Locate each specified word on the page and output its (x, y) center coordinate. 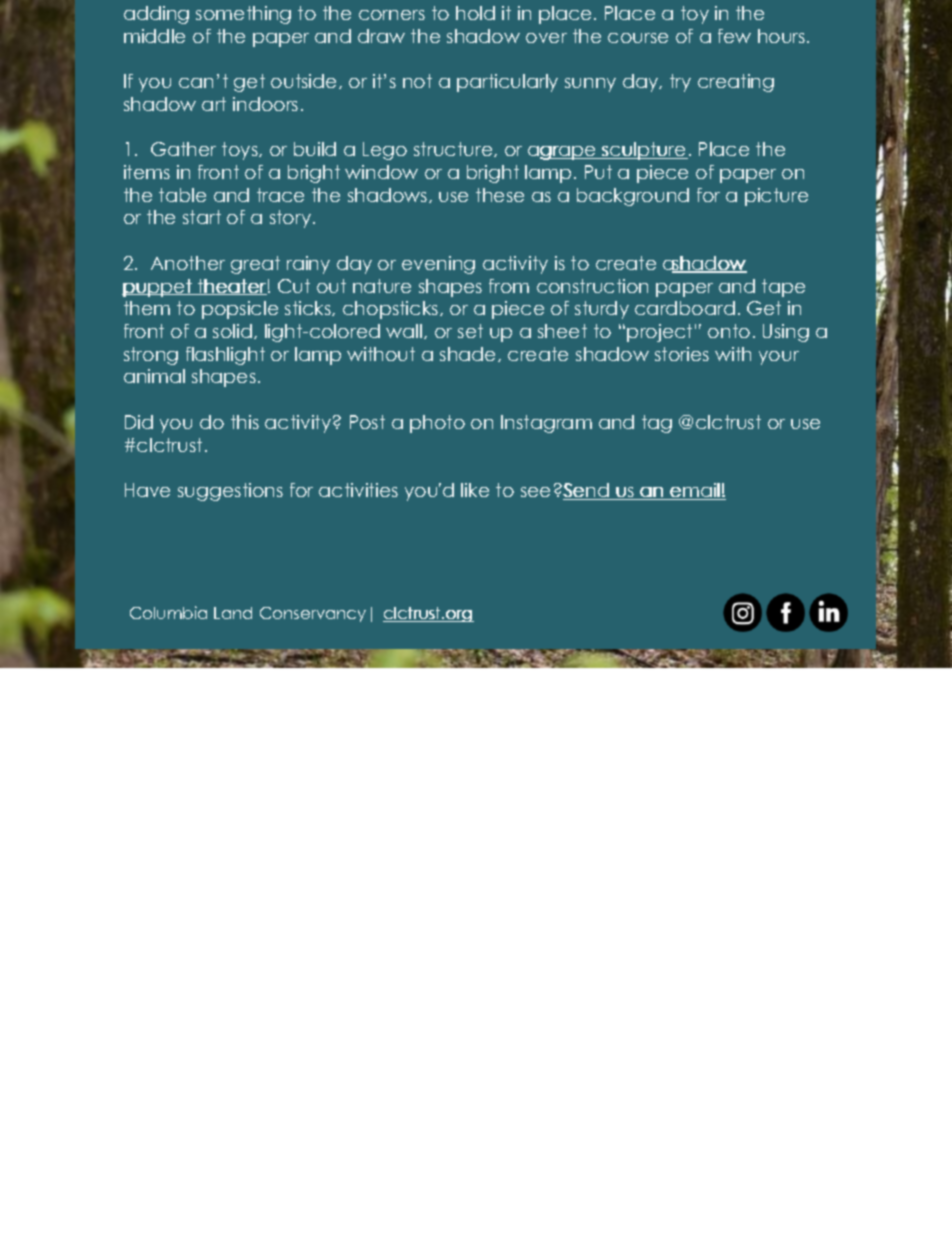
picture (776, 197)
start (202, 217)
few (734, 36)
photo (437, 424)
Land (233, 613)
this (245, 422)
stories (682, 354)
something (243, 15)
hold (475, 13)
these (500, 195)
